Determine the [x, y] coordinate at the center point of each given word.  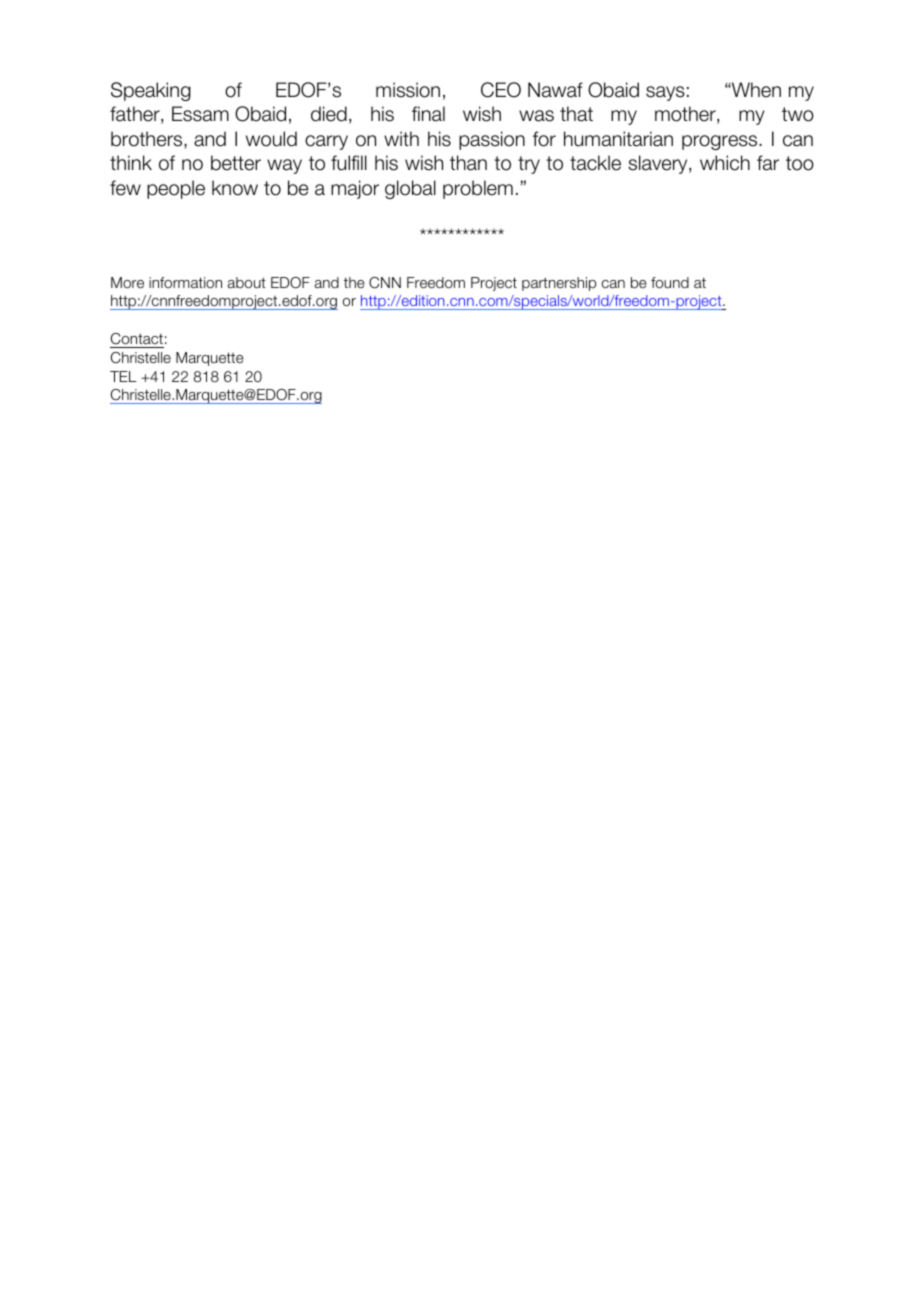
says [665, 93]
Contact [137, 338]
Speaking [151, 91]
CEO [501, 90]
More [127, 282]
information [185, 282]
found [670, 282]
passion [492, 140]
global [410, 189]
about [247, 282]
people [176, 189]
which [725, 163]
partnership [559, 284]
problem [478, 189]
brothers [148, 140]
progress [721, 142]
